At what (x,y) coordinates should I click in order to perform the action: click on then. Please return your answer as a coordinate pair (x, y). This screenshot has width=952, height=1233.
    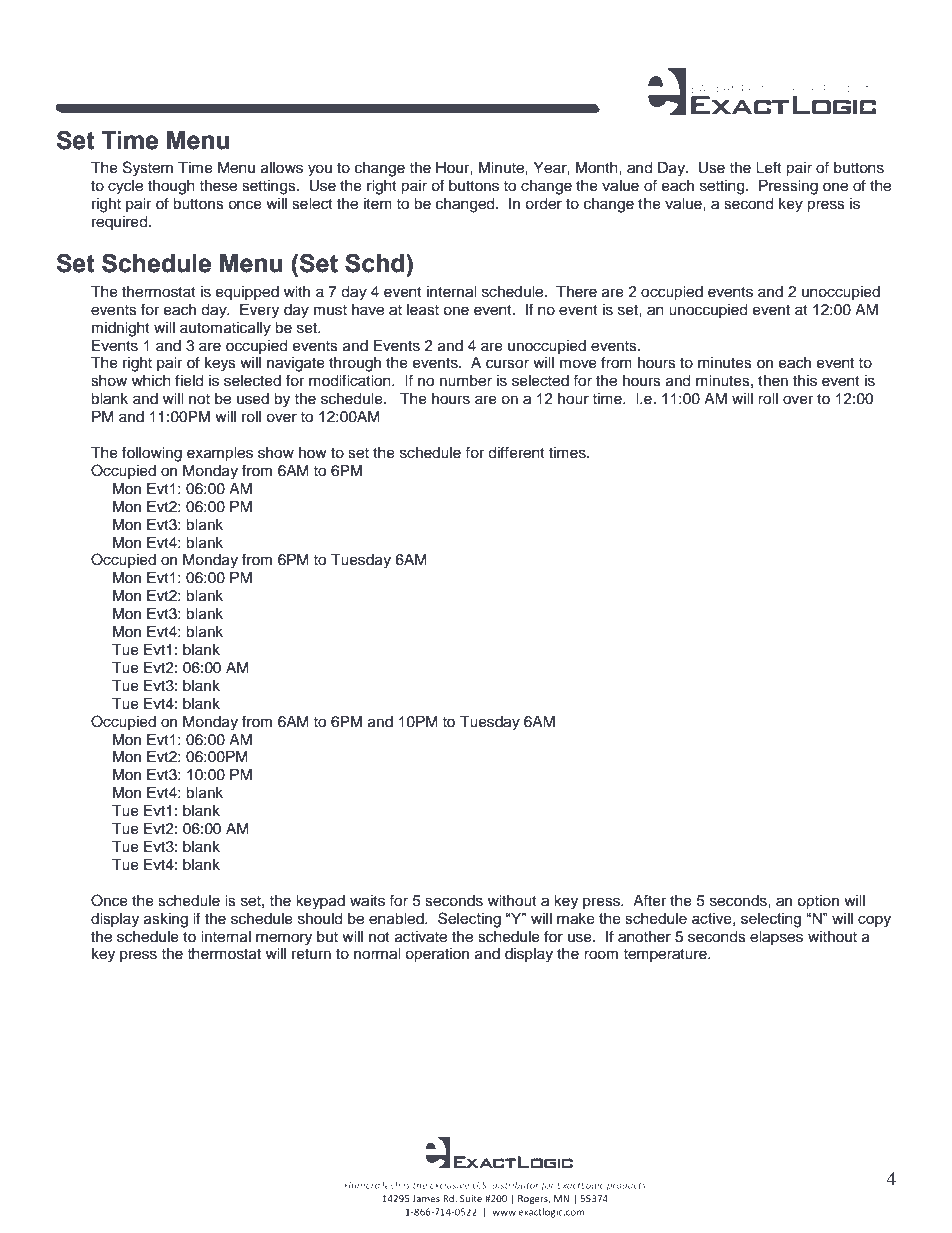
    Looking at the image, I should click on (773, 381).
